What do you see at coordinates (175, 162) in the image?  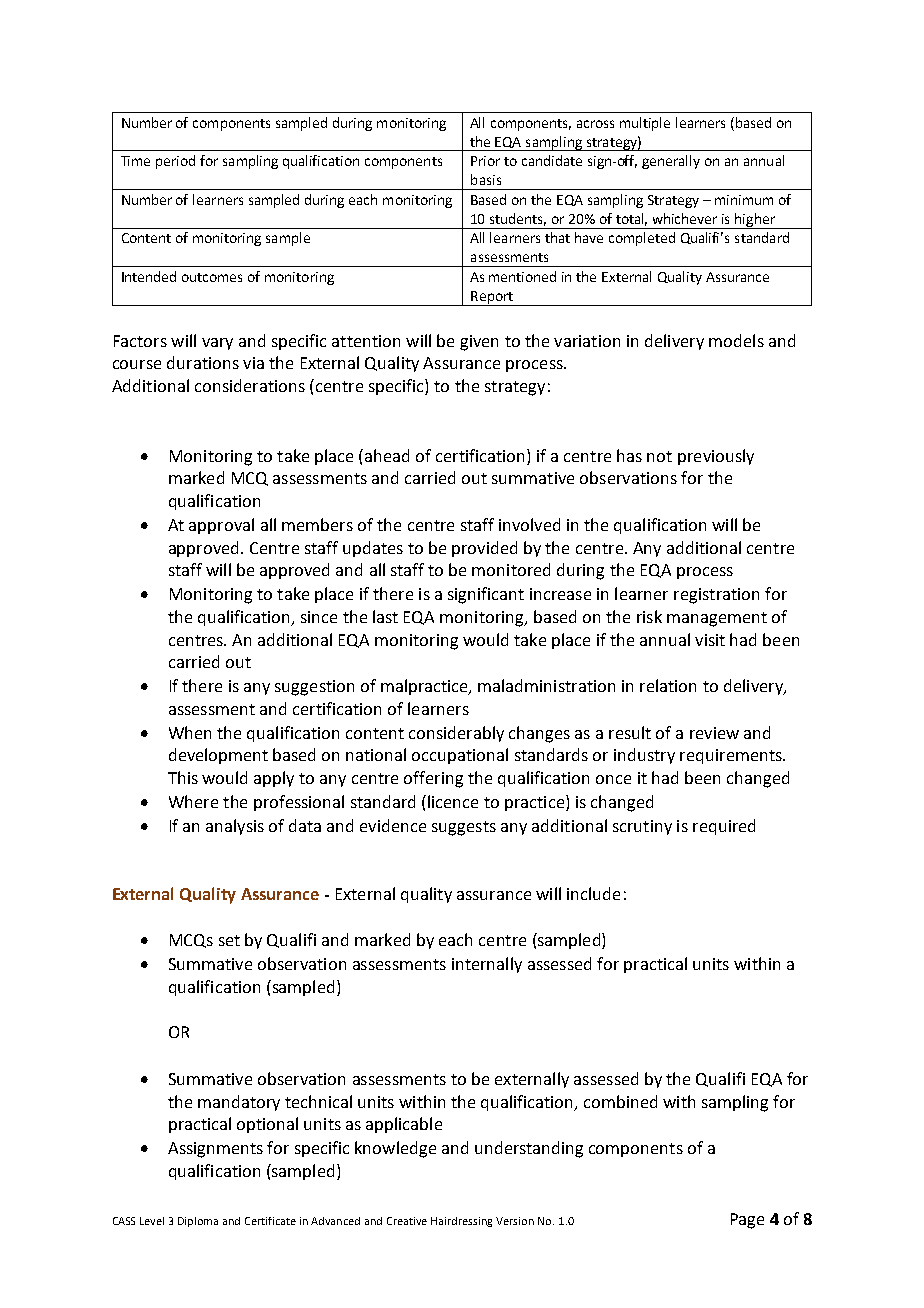 I see `period` at bounding box center [175, 162].
